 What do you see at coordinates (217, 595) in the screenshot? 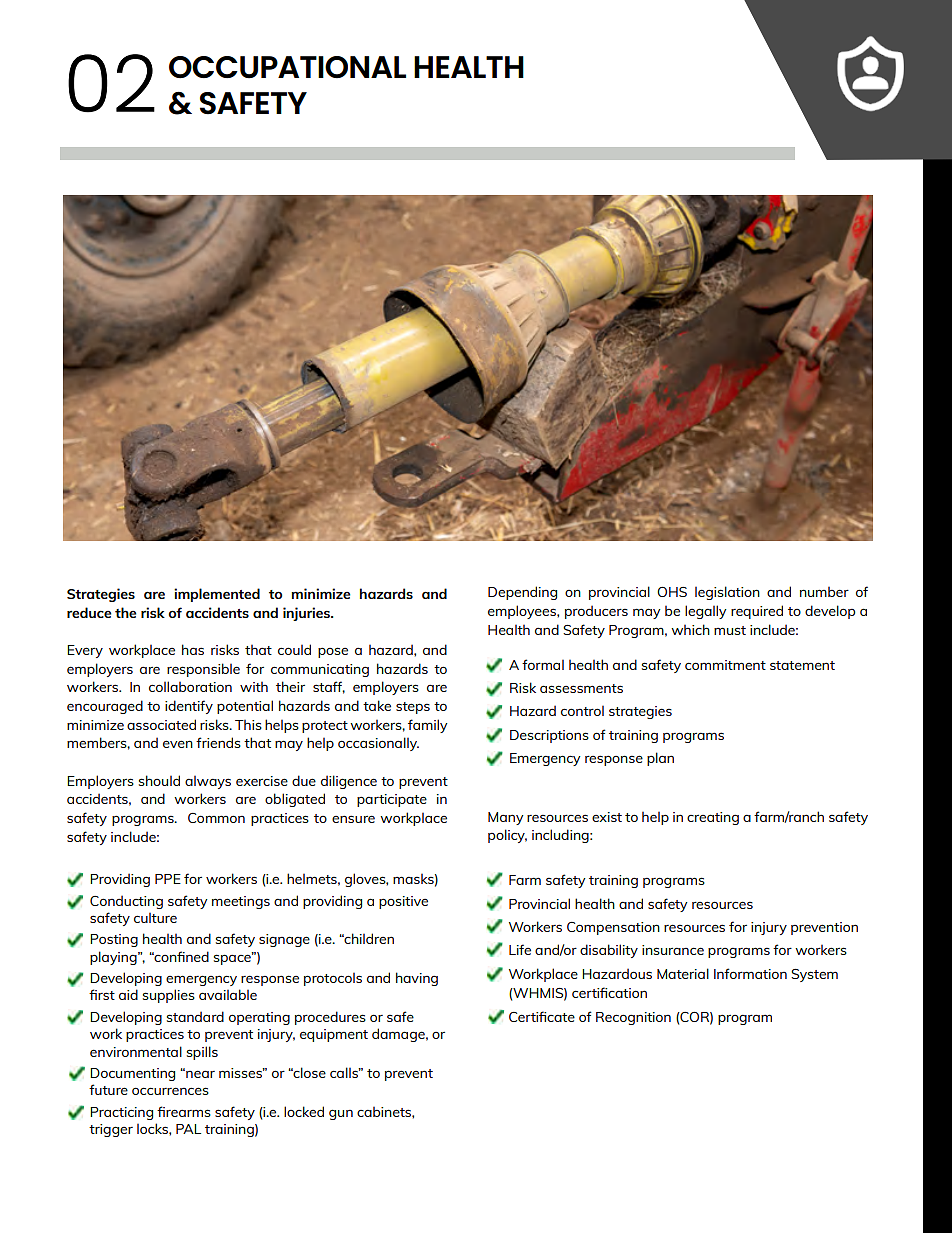
I see `implemented` at bounding box center [217, 595].
